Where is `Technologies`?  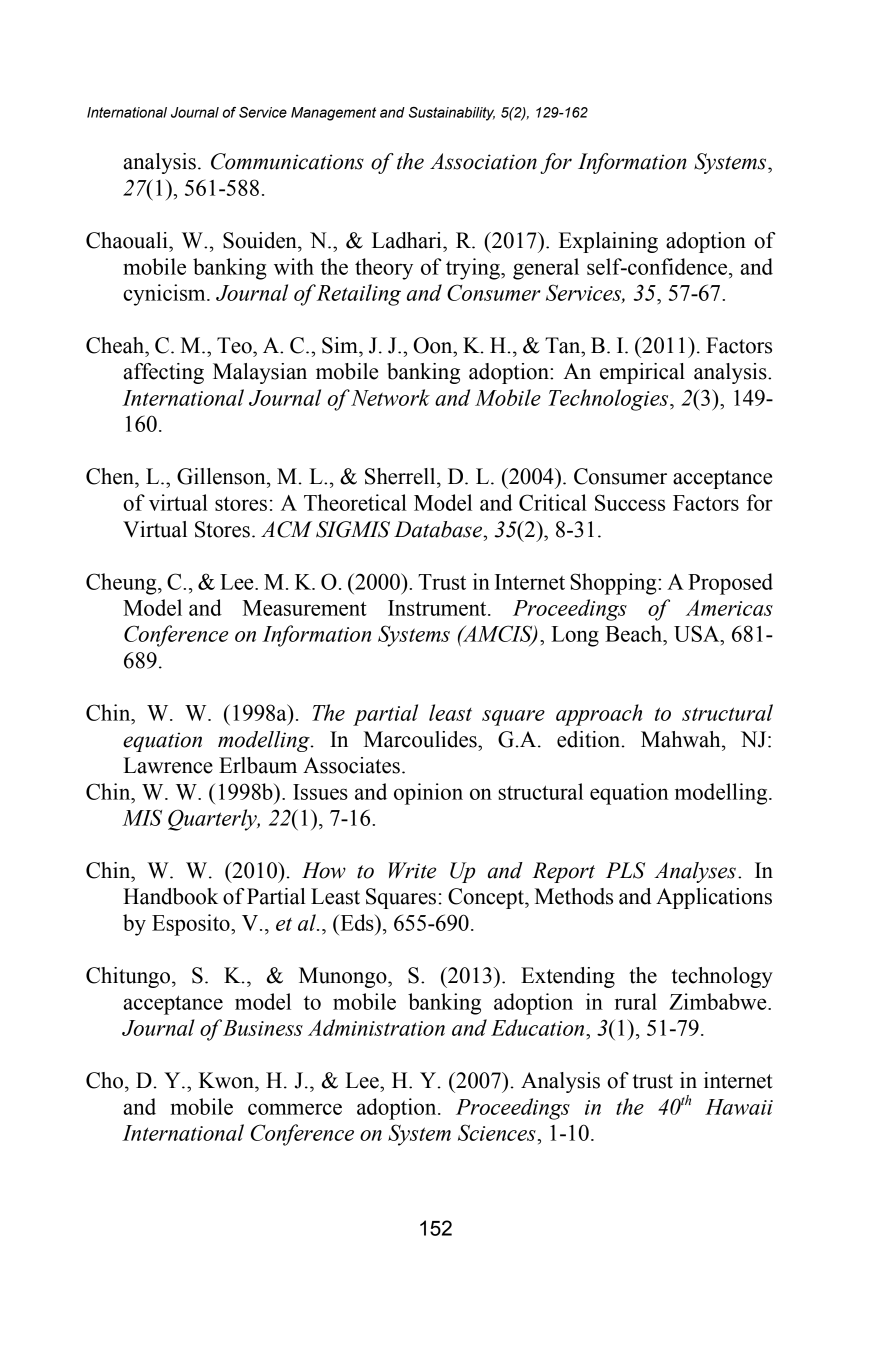 Technologies is located at coordinates (609, 400).
